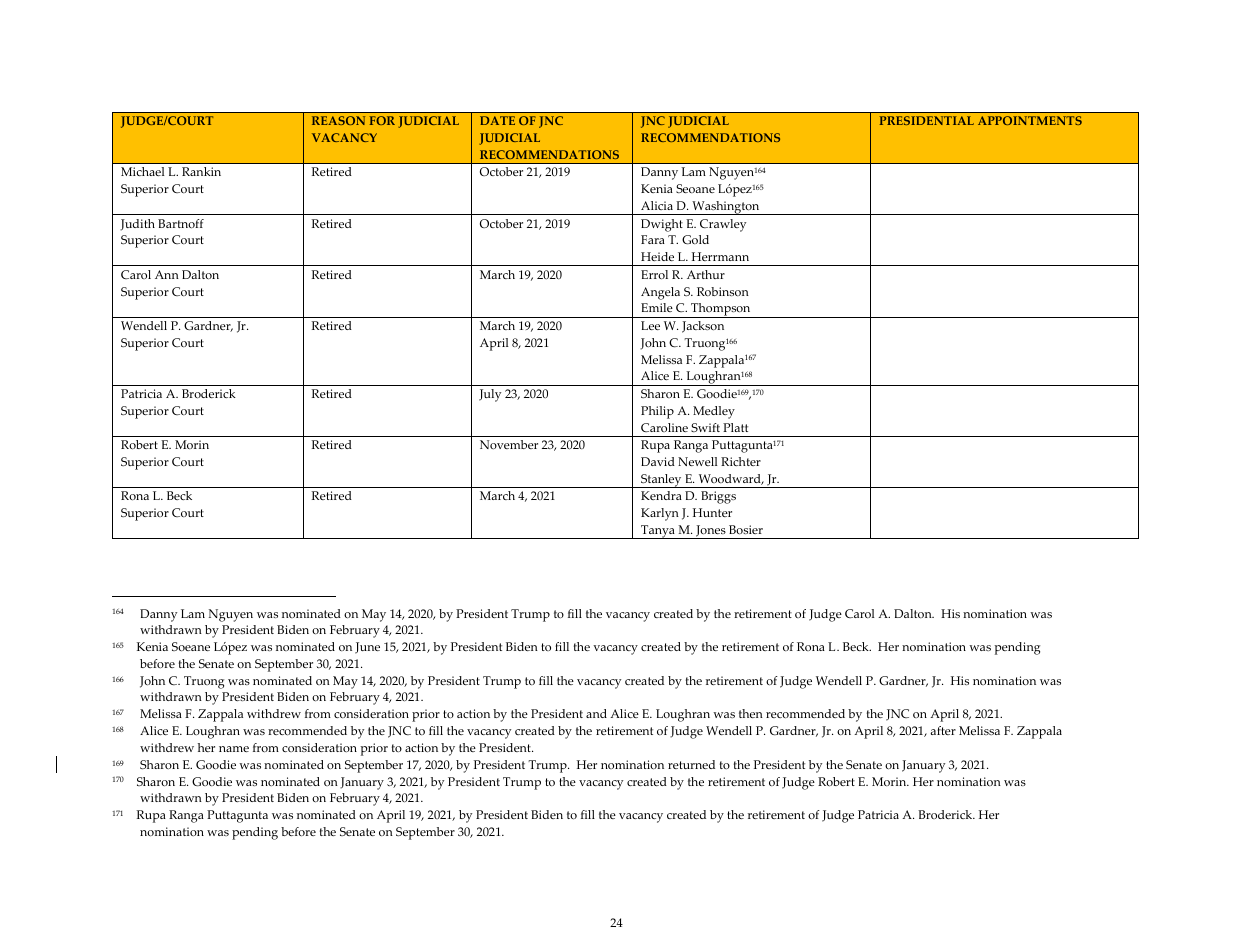 The height and width of the page is (952, 1233). What do you see at coordinates (201, 171) in the page?
I see `Rankin` at bounding box center [201, 171].
